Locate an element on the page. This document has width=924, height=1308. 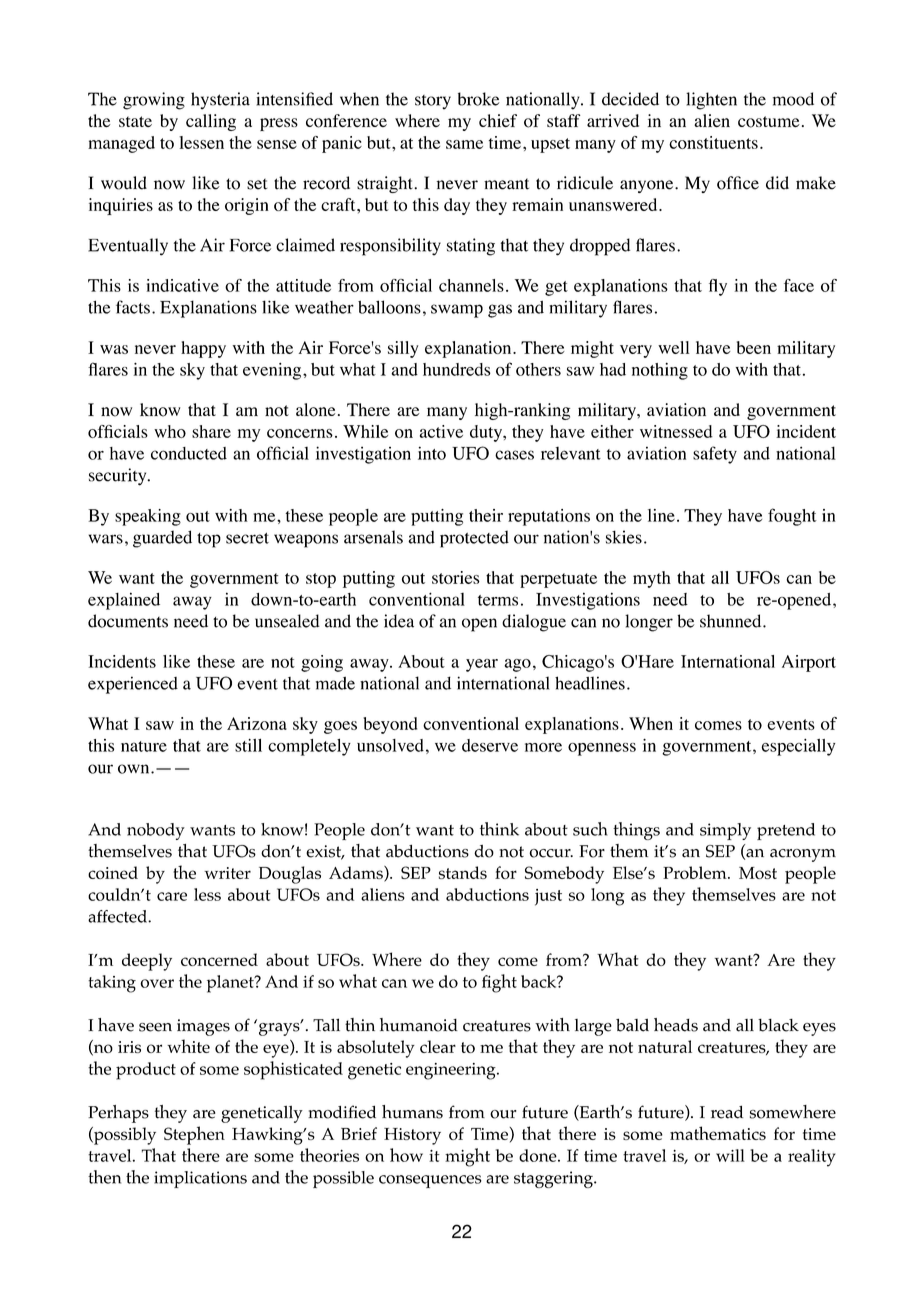
calling is located at coordinates (211, 122).
